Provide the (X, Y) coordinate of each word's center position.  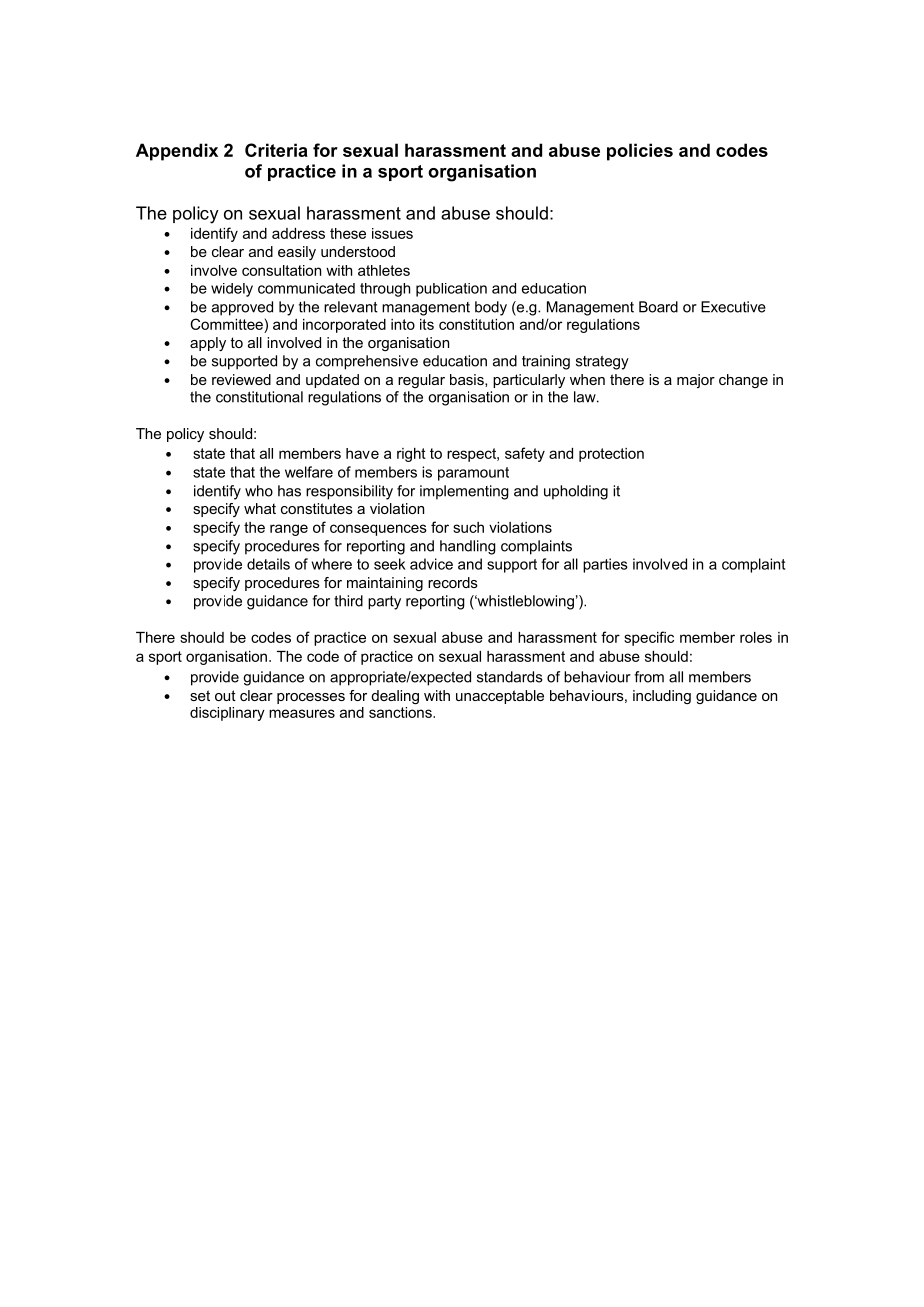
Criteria (276, 150)
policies (640, 152)
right (411, 455)
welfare (309, 472)
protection (611, 455)
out (225, 695)
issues (392, 233)
